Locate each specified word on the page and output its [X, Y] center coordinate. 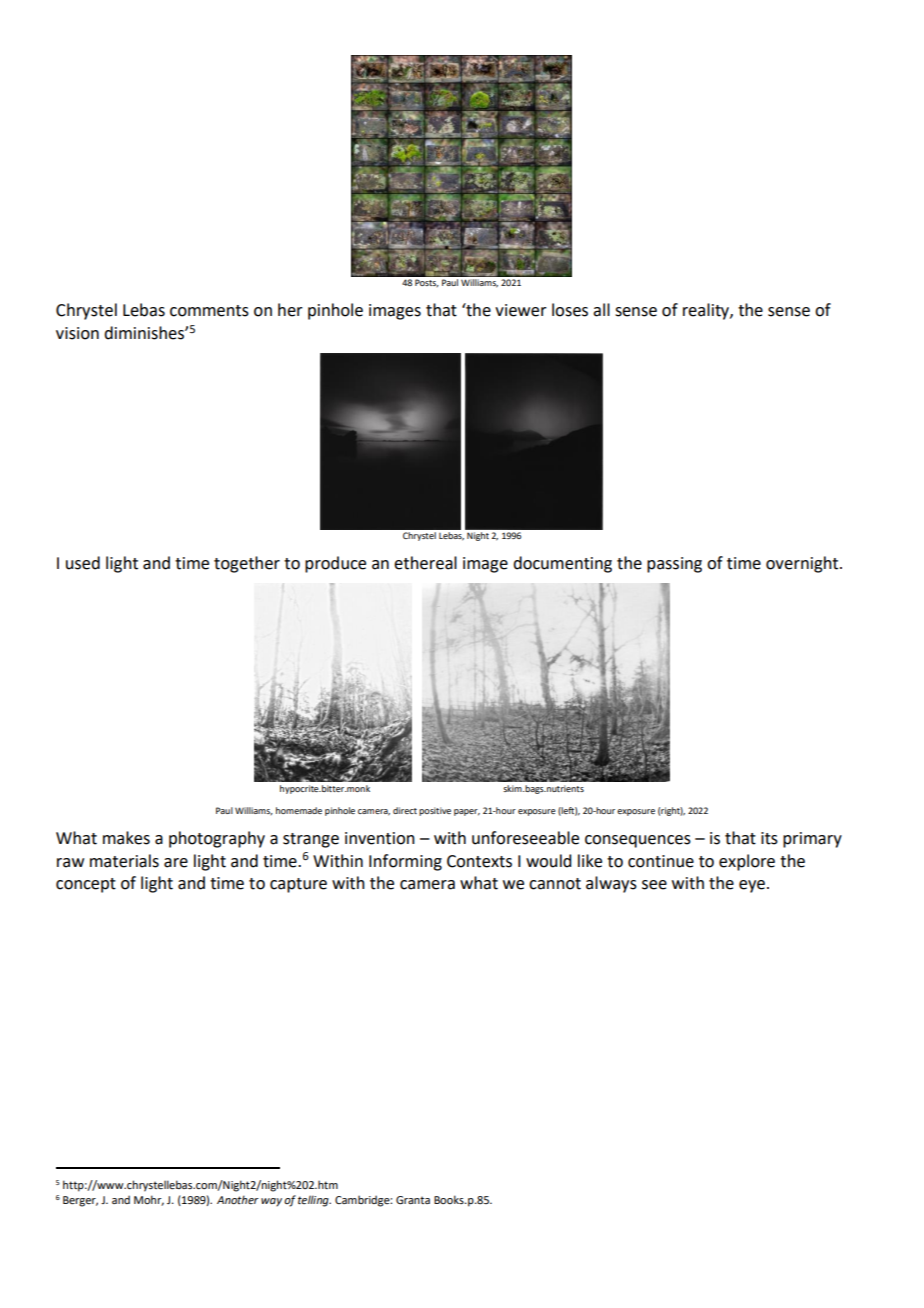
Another [238, 1199]
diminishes [145, 333]
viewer [521, 310]
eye [752, 886]
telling [314, 1201]
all [601, 310]
